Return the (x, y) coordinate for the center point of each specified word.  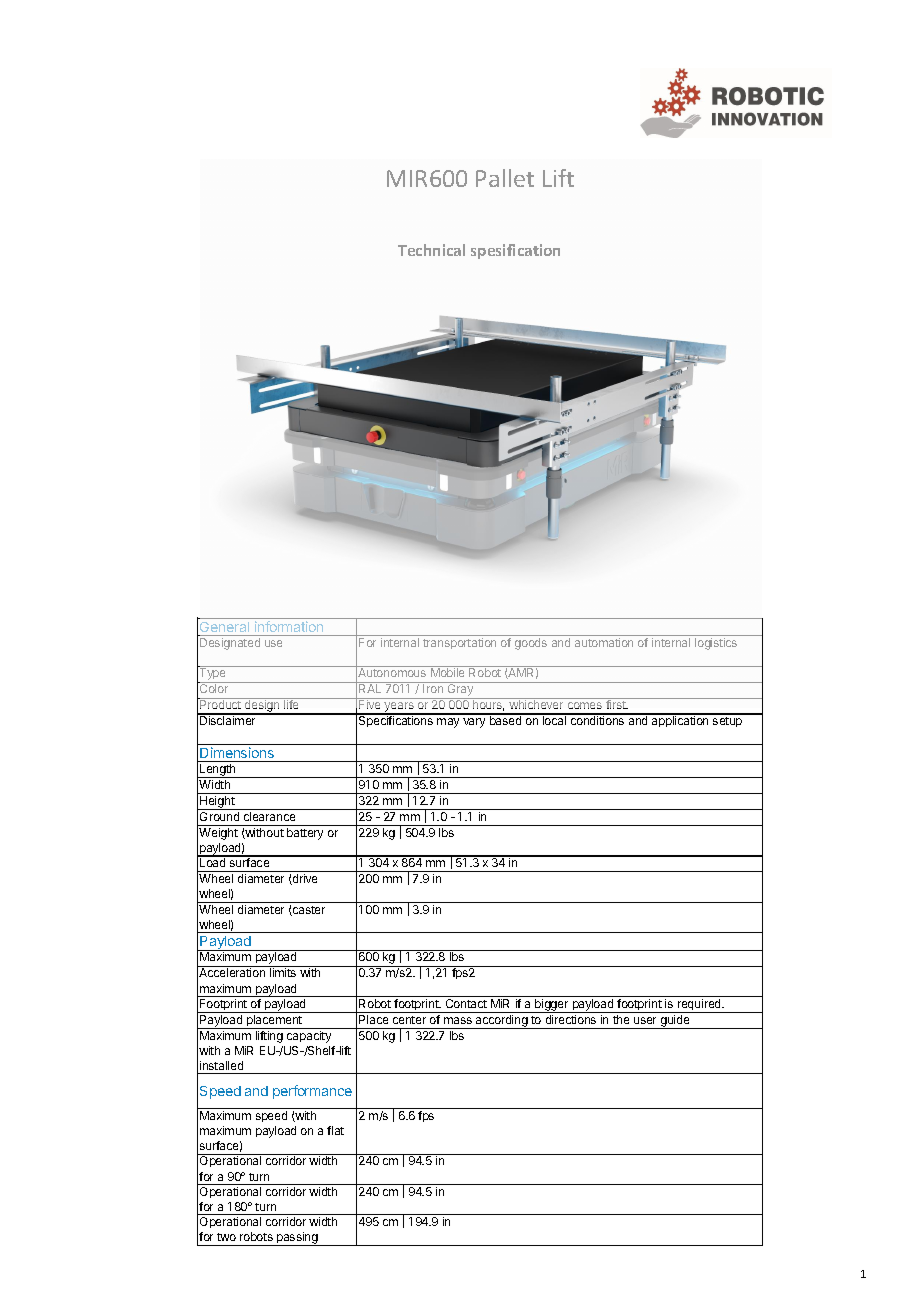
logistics (716, 644)
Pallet (505, 178)
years (399, 708)
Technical (431, 250)
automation (604, 642)
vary (474, 723)
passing (297, 1239)
